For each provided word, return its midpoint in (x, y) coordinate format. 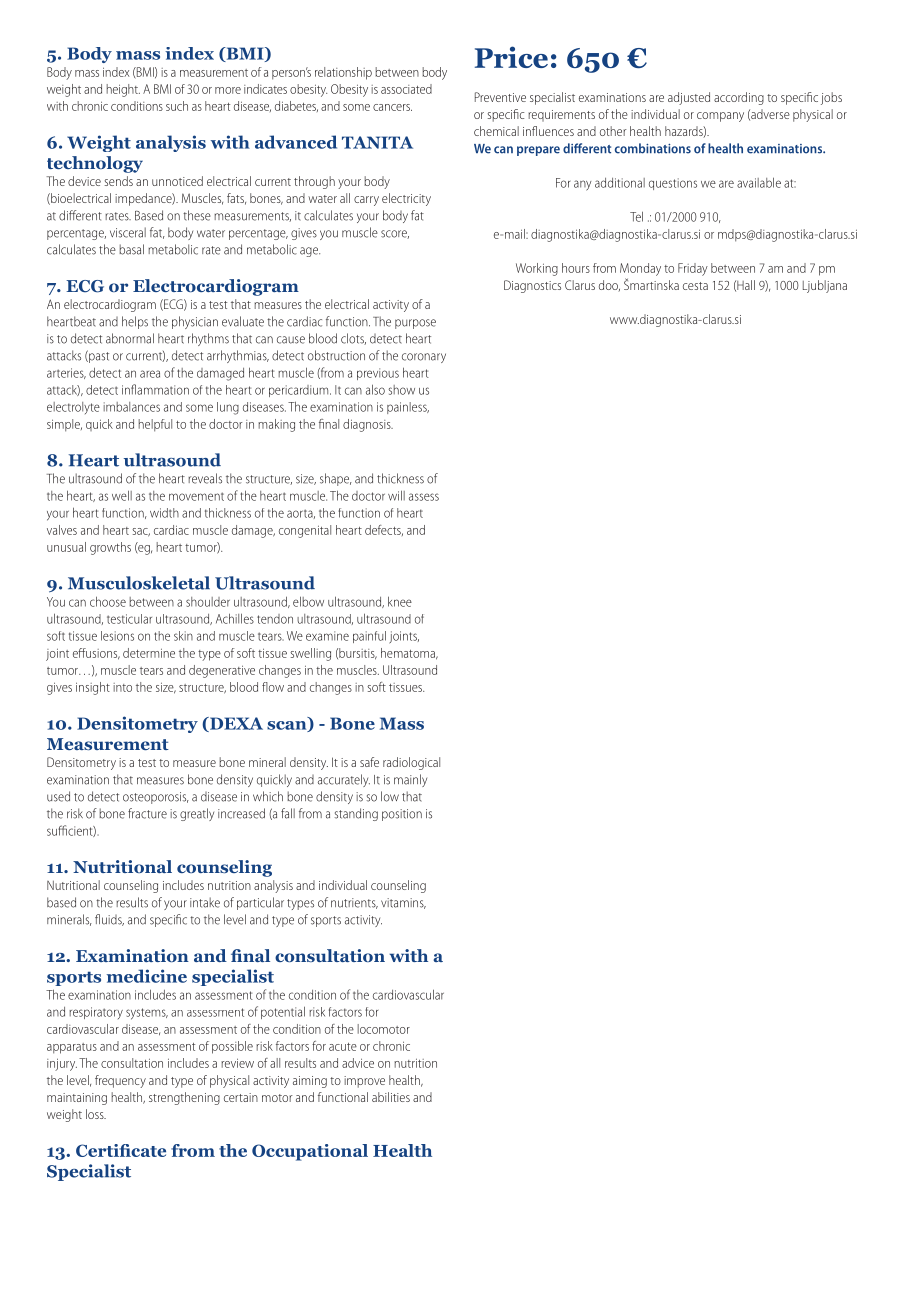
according (739, 98)
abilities (391, 1097)
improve (364, 1082)
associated (406, 89)
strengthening (184, 1098)
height (123, 90)
